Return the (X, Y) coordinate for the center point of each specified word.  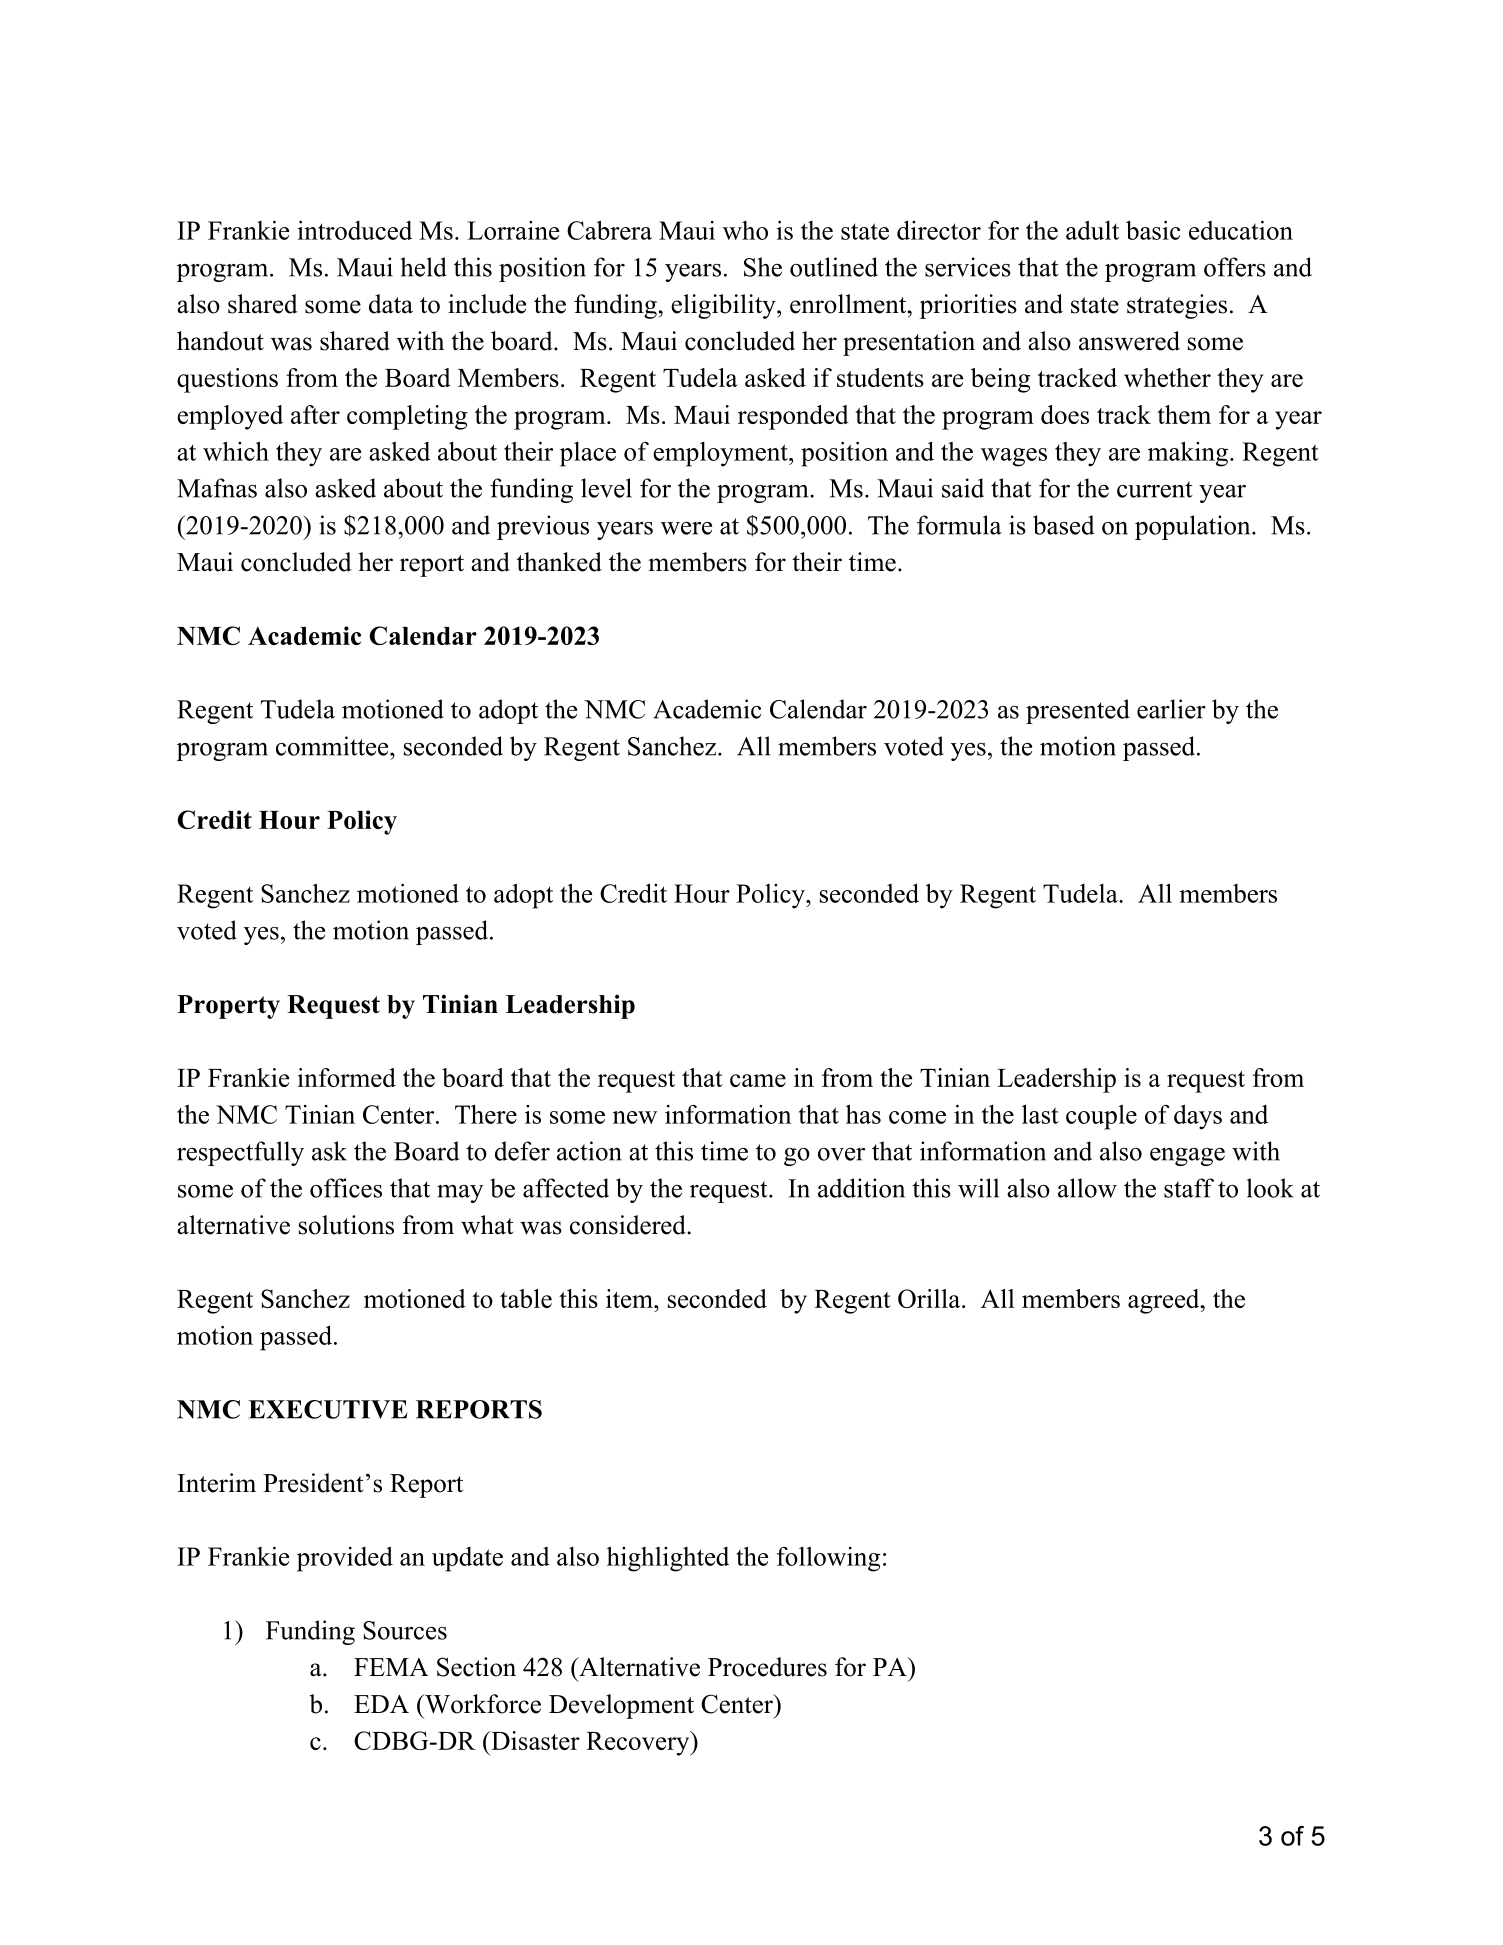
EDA (381, 1704)
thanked (559, 562)
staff (1189, 1188)
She (763, 267)
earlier (1171, 709)
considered (629, 1225)
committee (333, 746)
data (391, 304)
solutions (346, 1225)
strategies (1177, 306)
